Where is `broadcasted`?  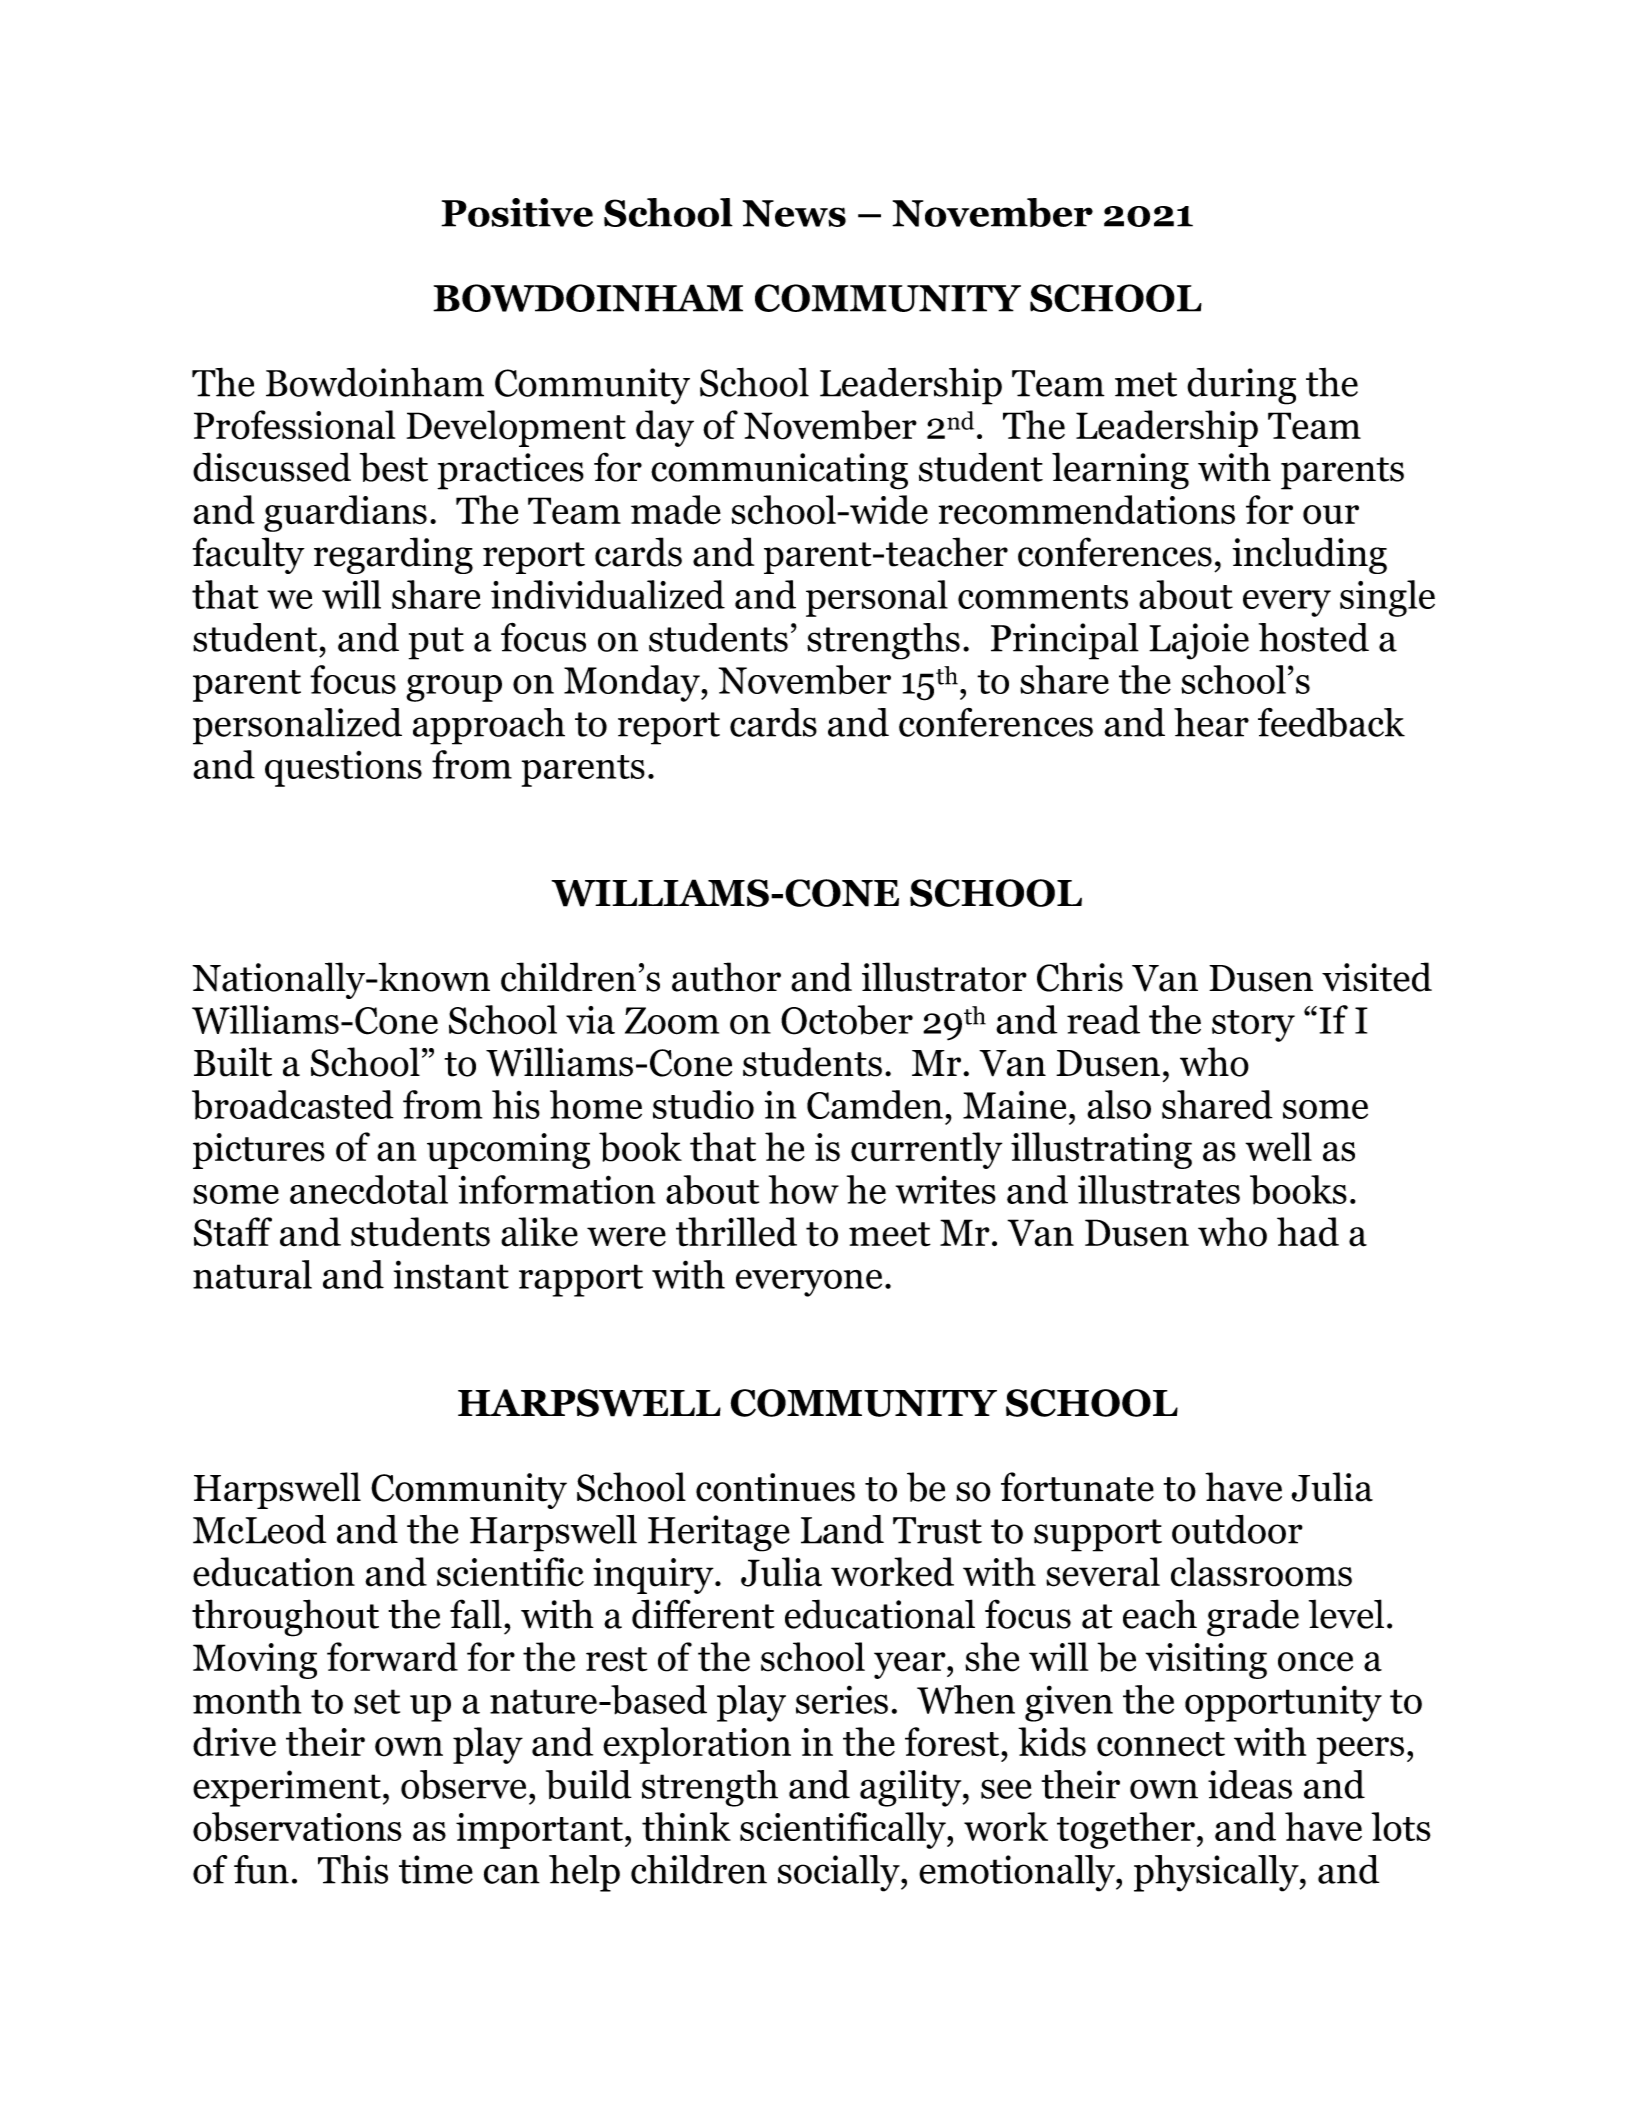 broadcasted is located at coordinates (293, 1105).
